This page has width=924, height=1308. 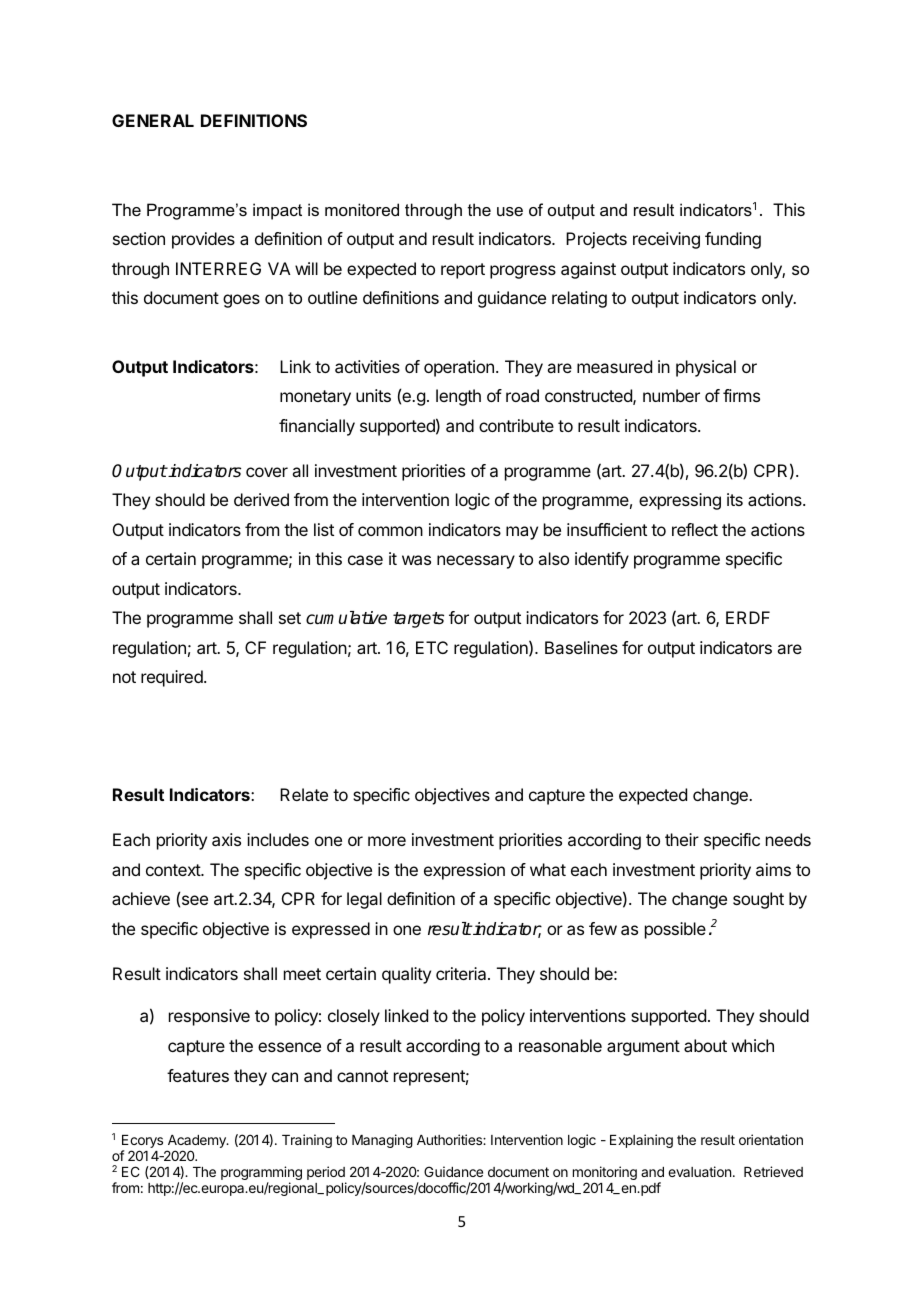 I want to click on use, so click(x=510, y=211).
